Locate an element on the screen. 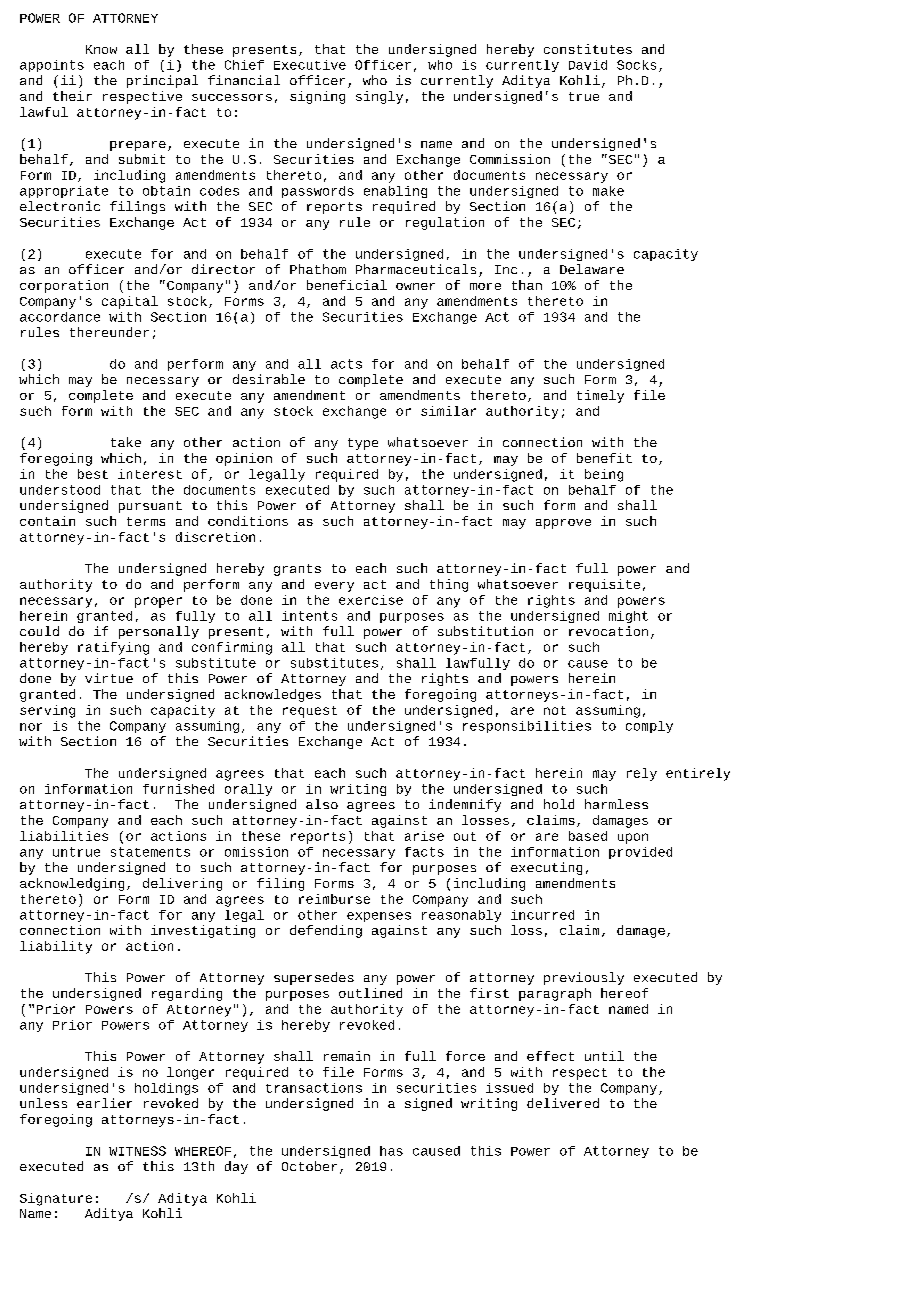 The height and width of the screenshot is (1308, 924). WITNESS is located at coordinates (137, 1151).
